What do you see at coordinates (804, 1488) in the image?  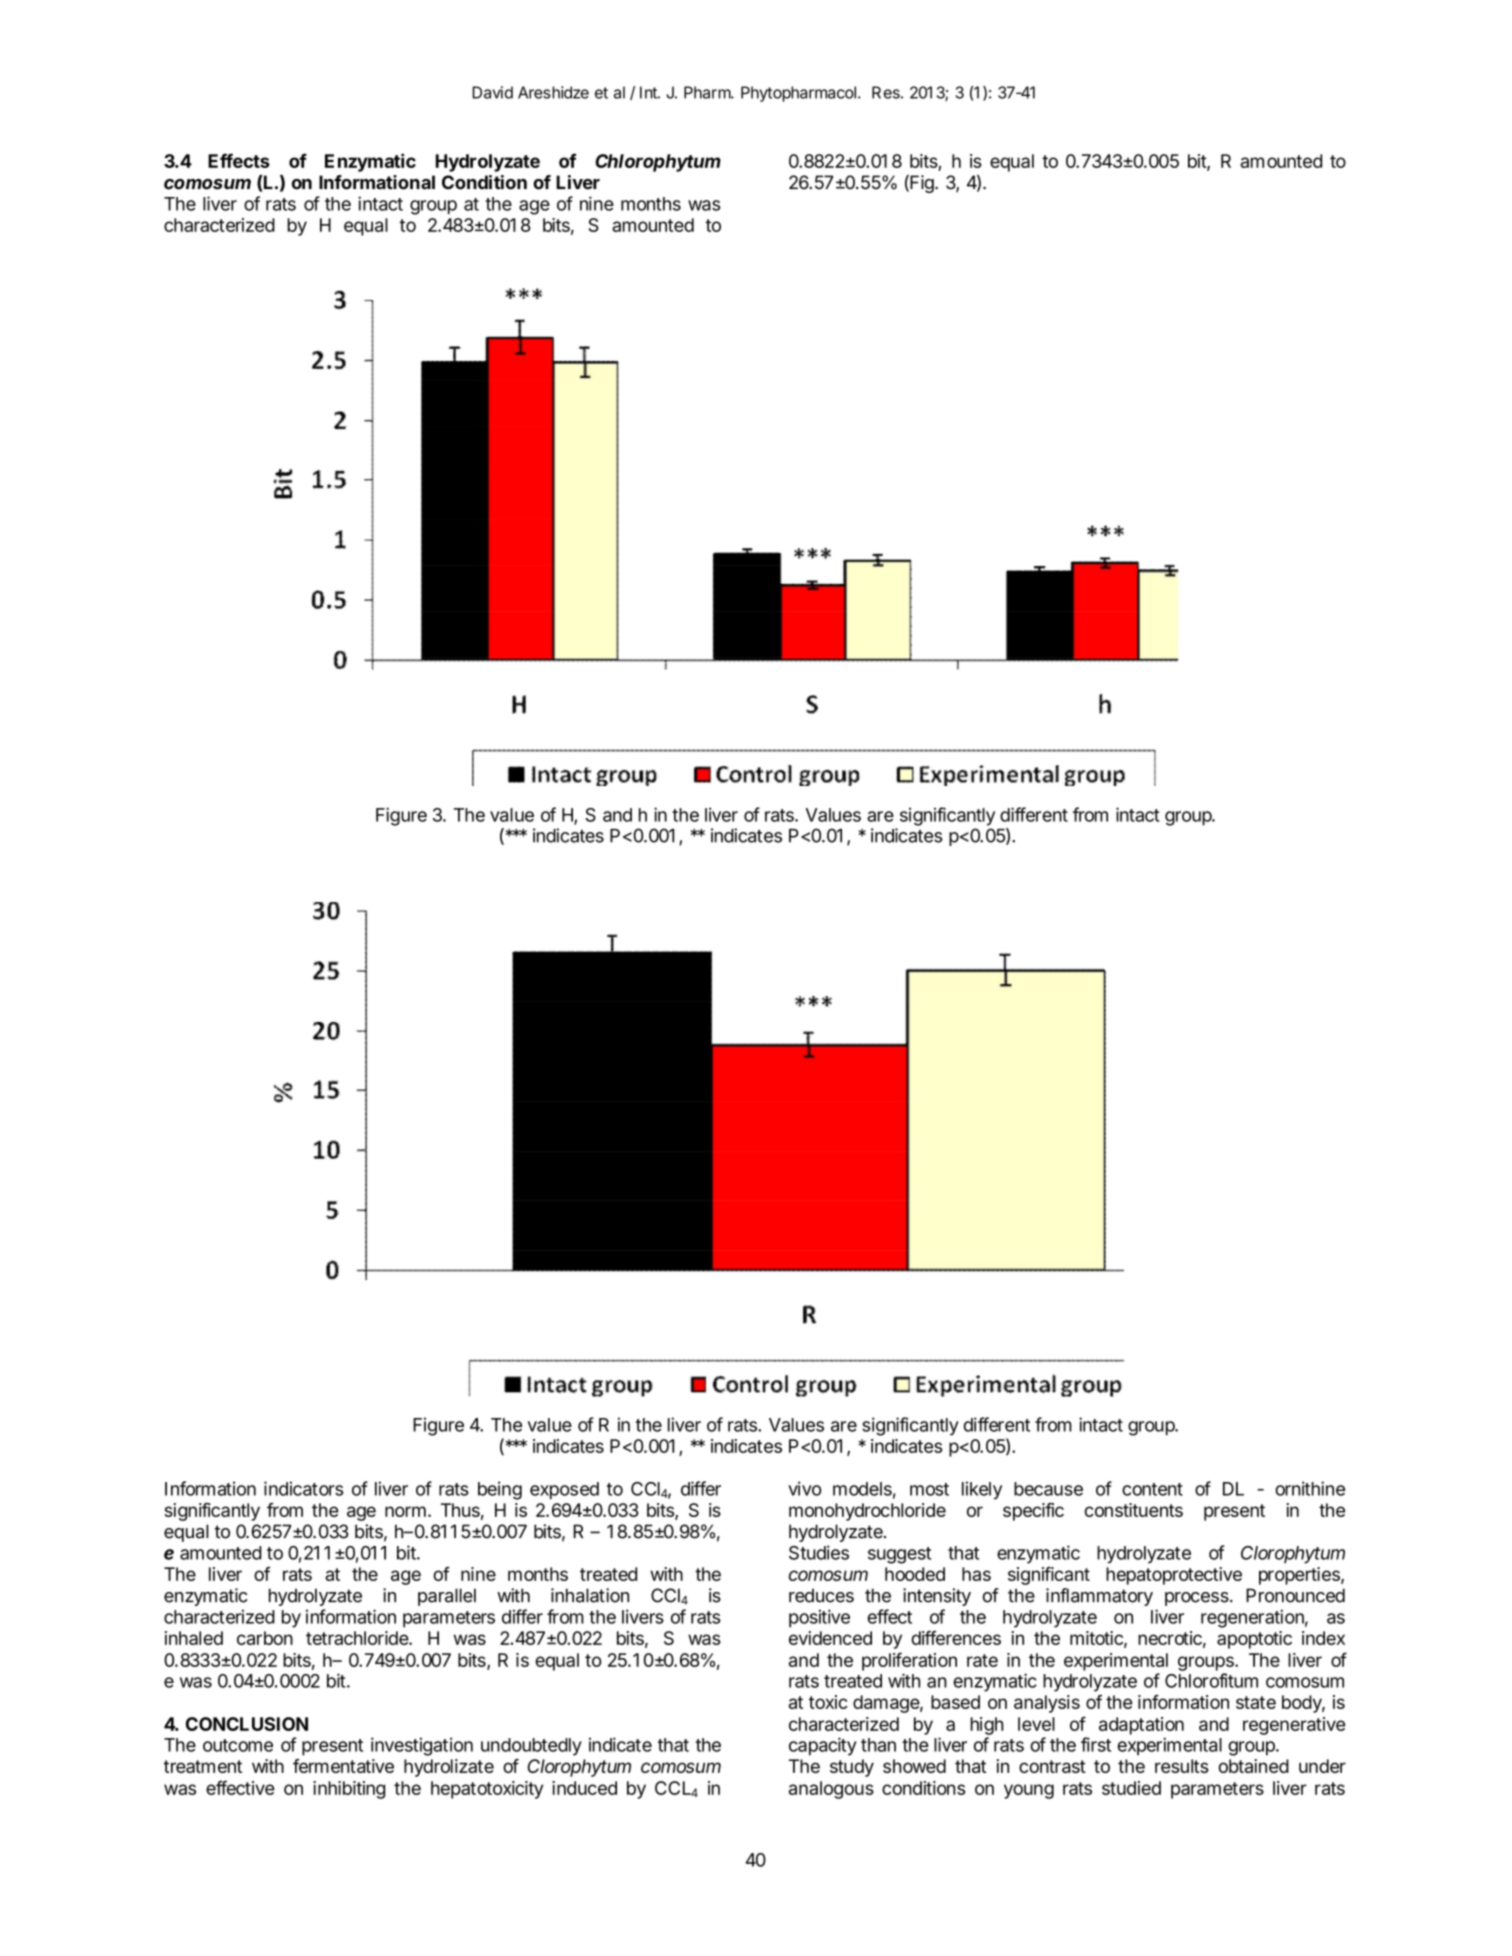 I see `vivo` at bounding box center [804, 1488].
